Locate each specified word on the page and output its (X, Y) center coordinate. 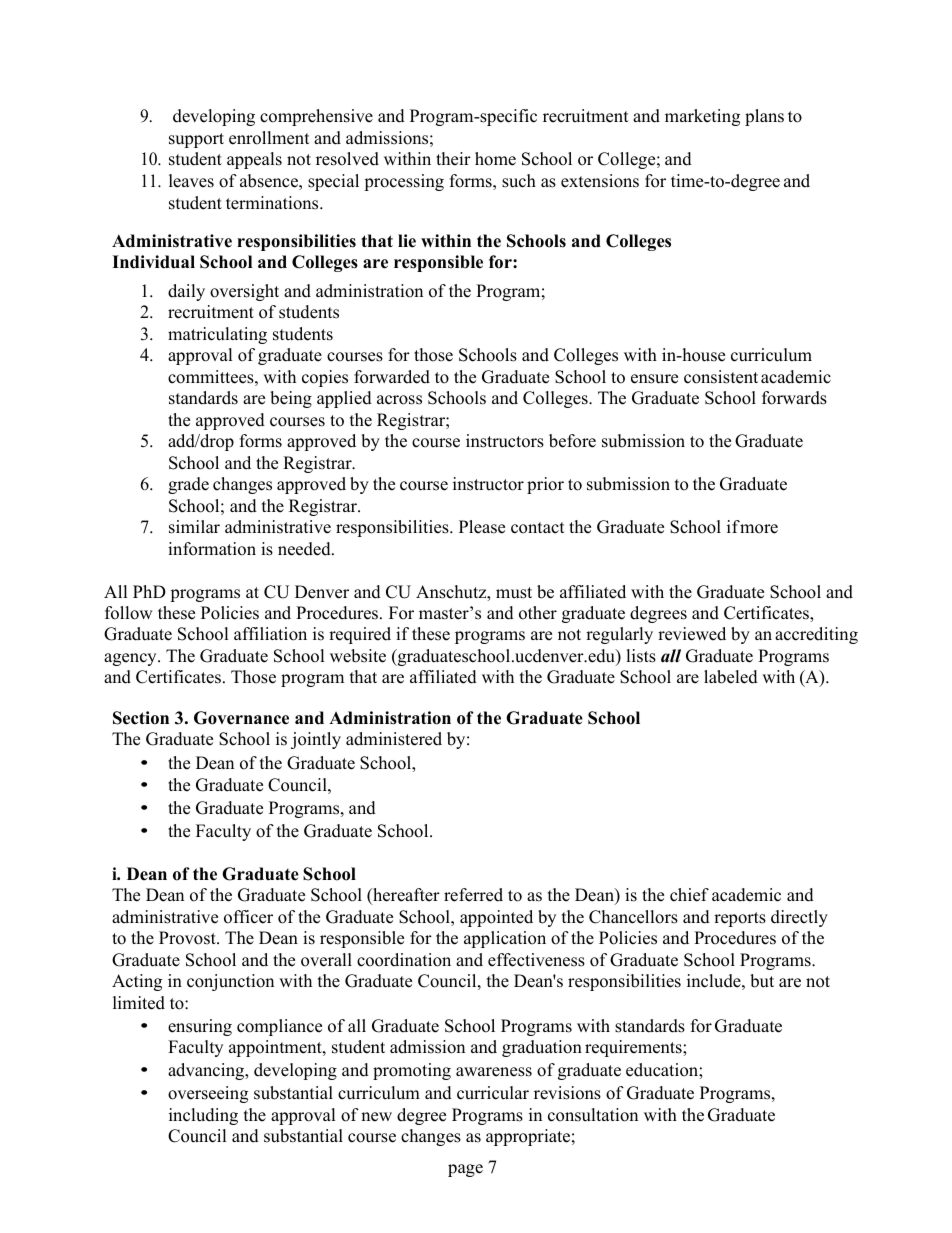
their (453, 159)
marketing (702, 117)
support (196, 140)
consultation (593, 1115)
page (465, 1170)
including (203, 1116)
